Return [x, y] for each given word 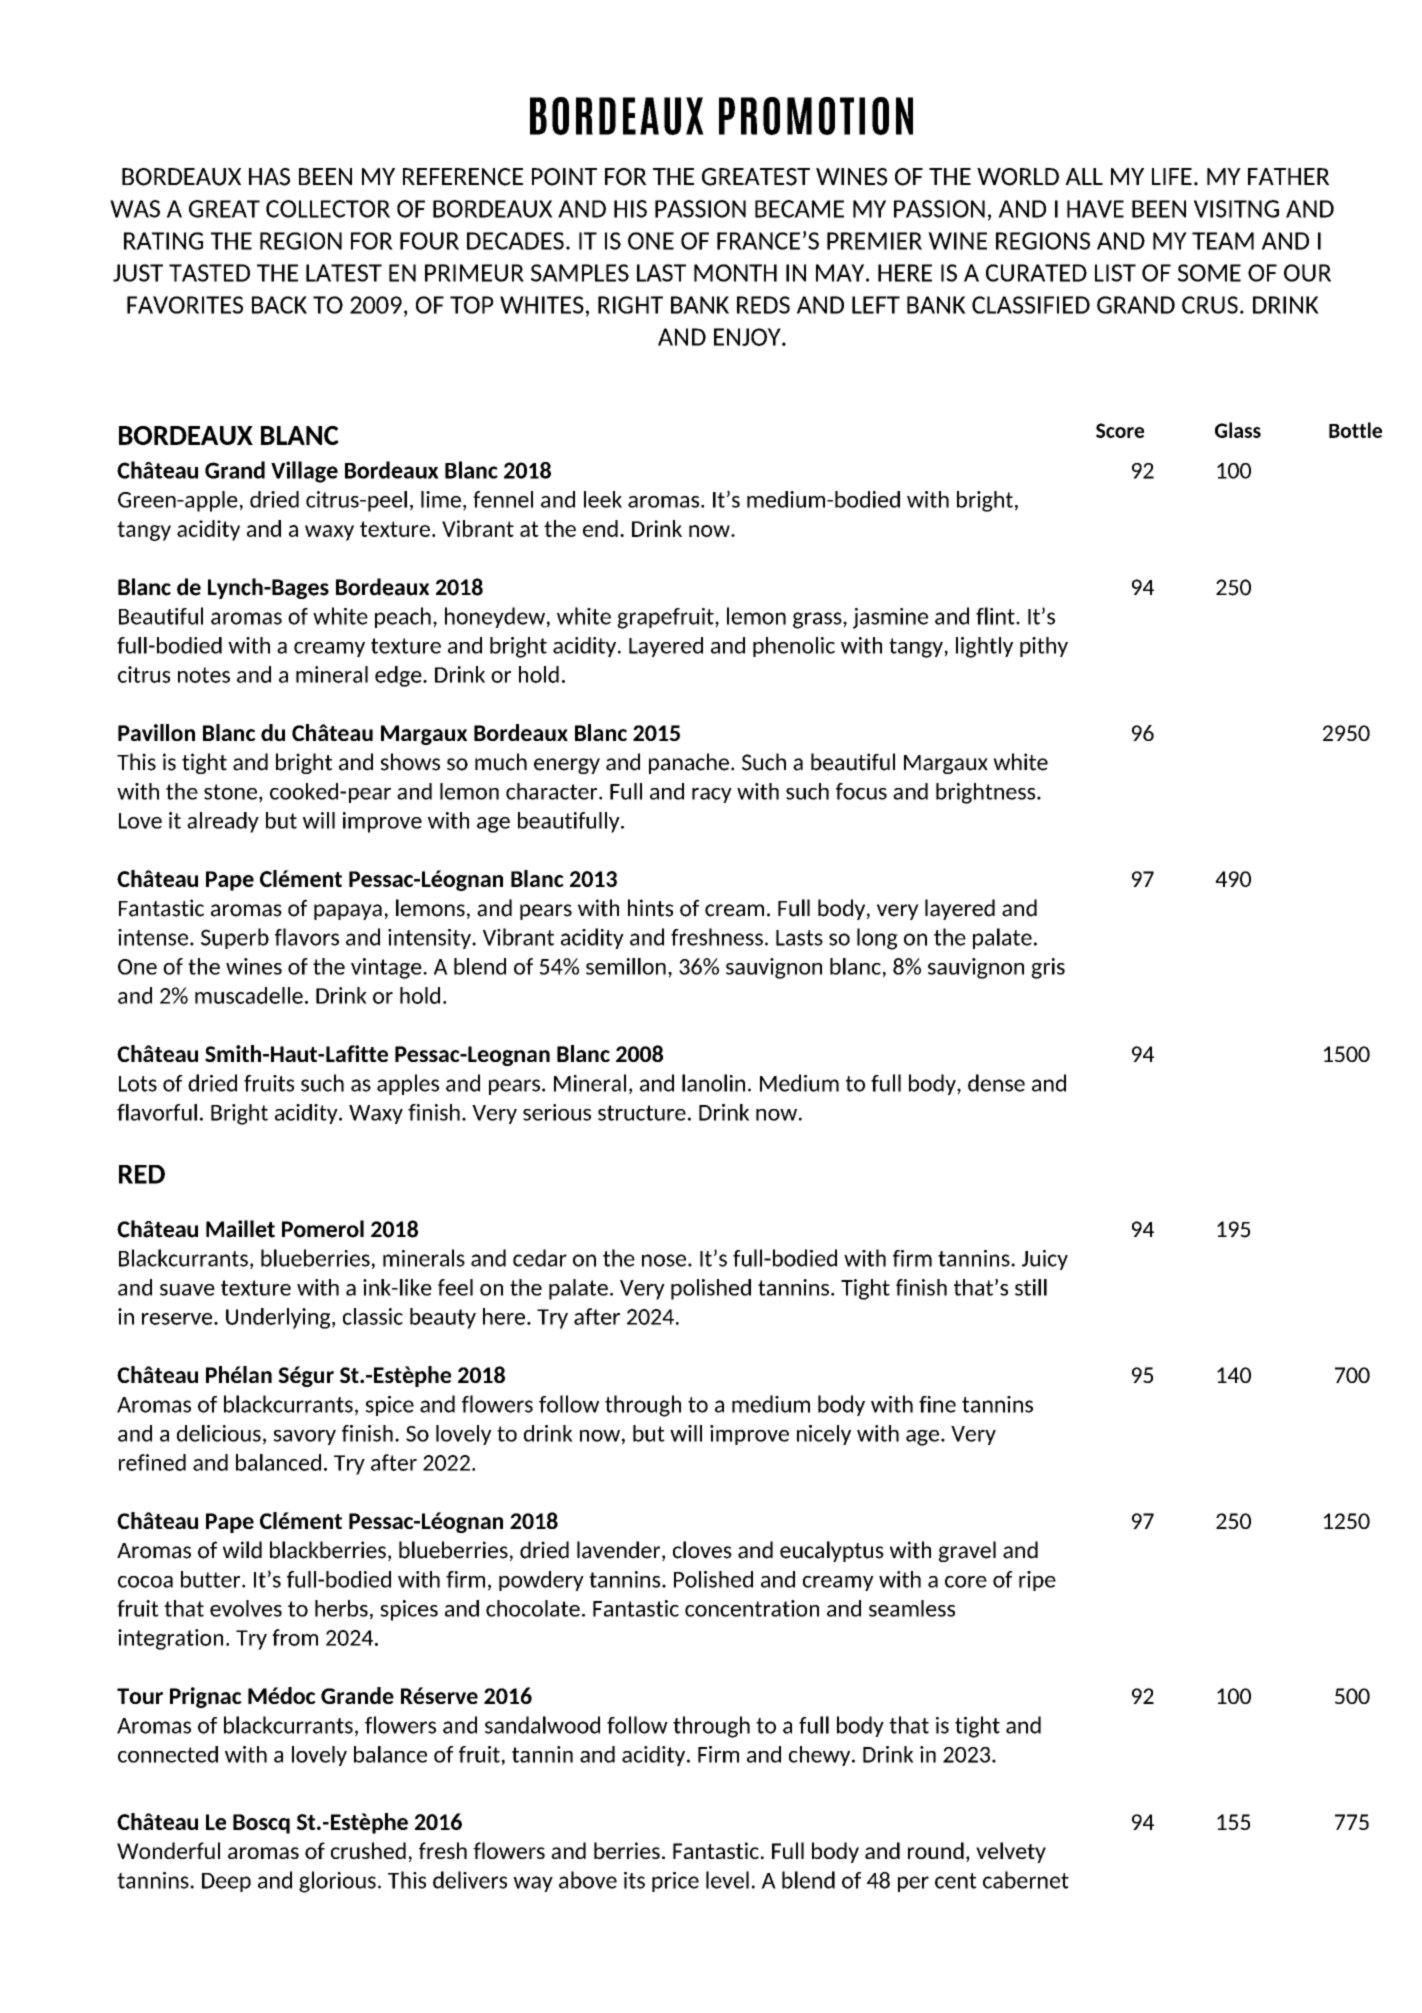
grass [818, 620]
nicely [824, 1435]
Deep [226, 1882]
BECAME [799, 209]
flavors [307, 937]
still [1031, 1287]
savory [304, 1437]
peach [403, 617]
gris [1048, 968]
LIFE [1172, 176]
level [727, 1880]
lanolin [713, 1083]
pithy [1044, 647]
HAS [269, 177]
